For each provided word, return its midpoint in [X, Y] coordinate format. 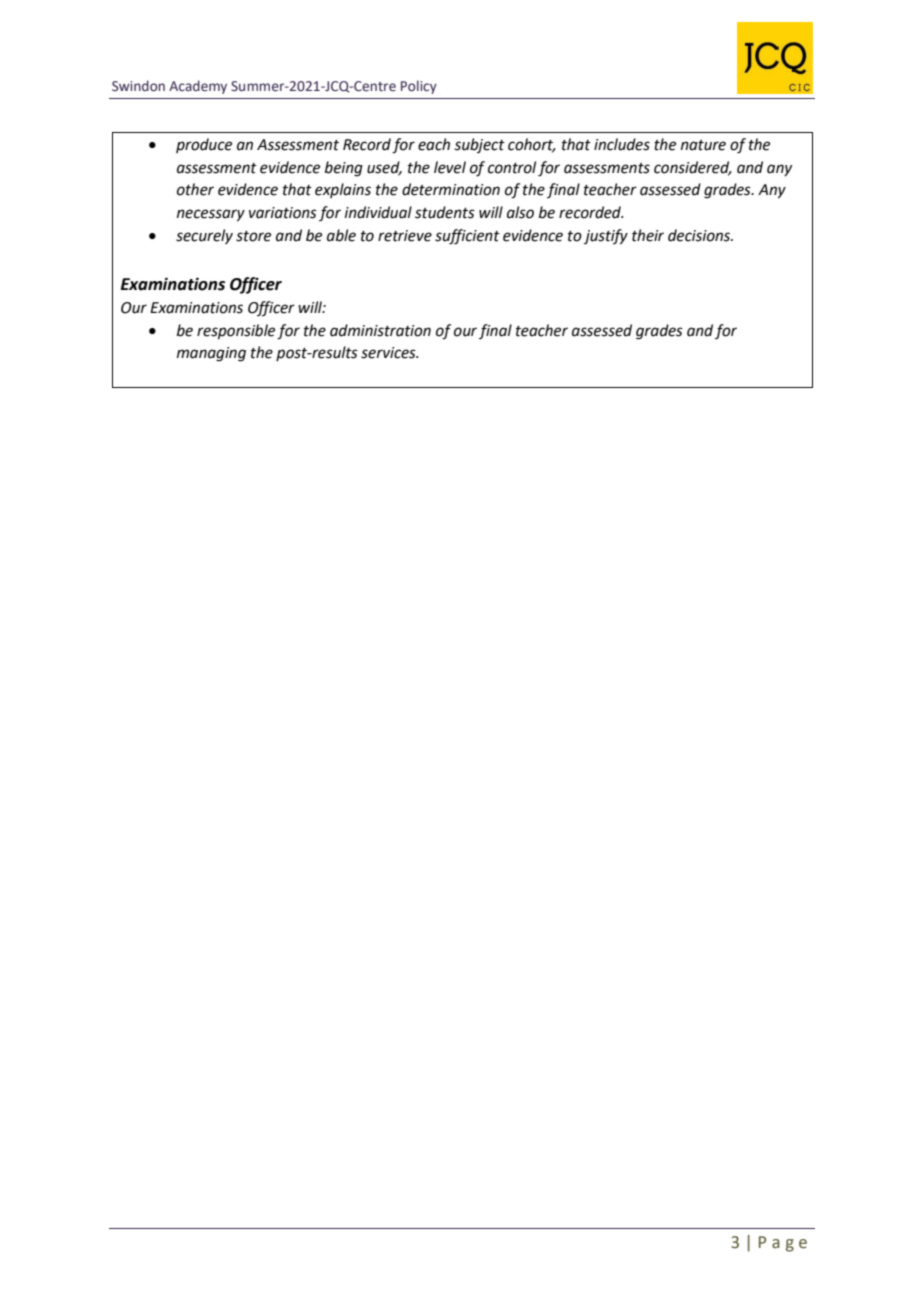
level [450, 167]
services [389, 353]
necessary [211, 215]
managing [211, 354]
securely [204, 236]
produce [204, 145]
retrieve [405, 236]
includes [622, 144]
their [648, 235]
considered [693, 168]
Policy [419, 87]
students [445, 212]
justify [606, 237]
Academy [198, 87]
